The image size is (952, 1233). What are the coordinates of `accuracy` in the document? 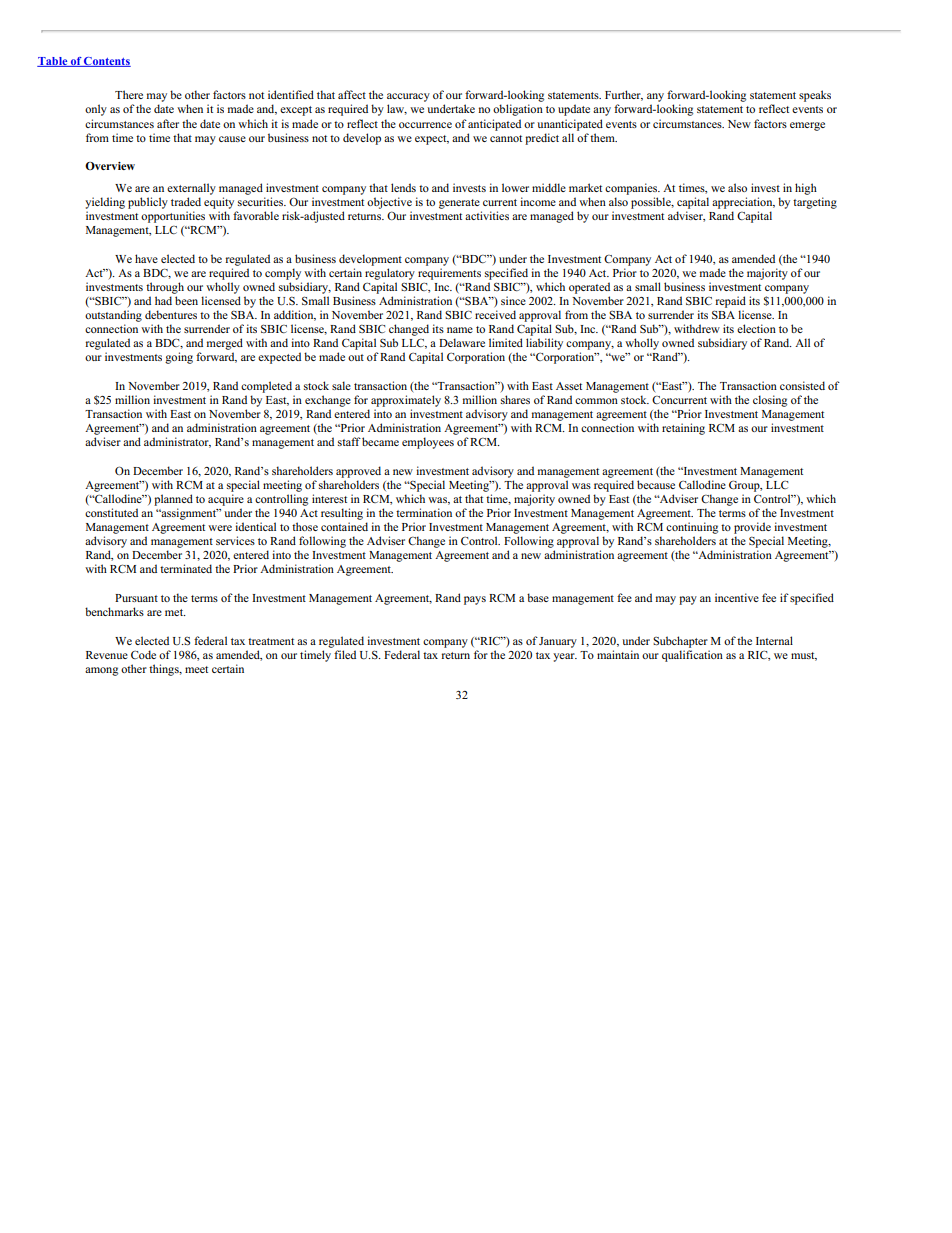 It's located at (408, 99).
